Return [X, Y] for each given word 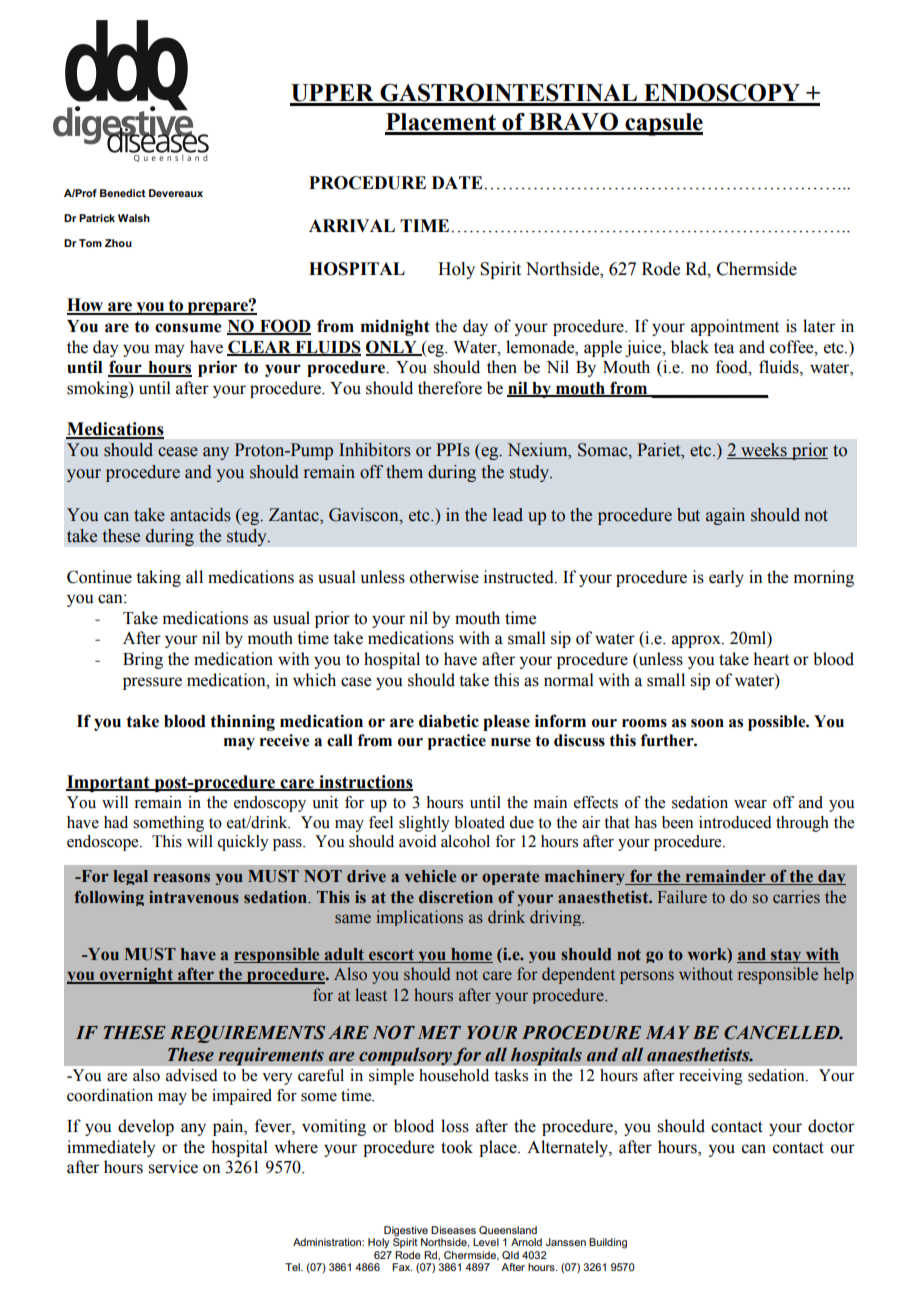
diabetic [449, 721]
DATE [458, 182]
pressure [152, 683]
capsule [663, 124]
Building [608, 1243]
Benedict [123, 193]
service [173, 1167]
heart [771, 659]
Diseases [453, 1230]
